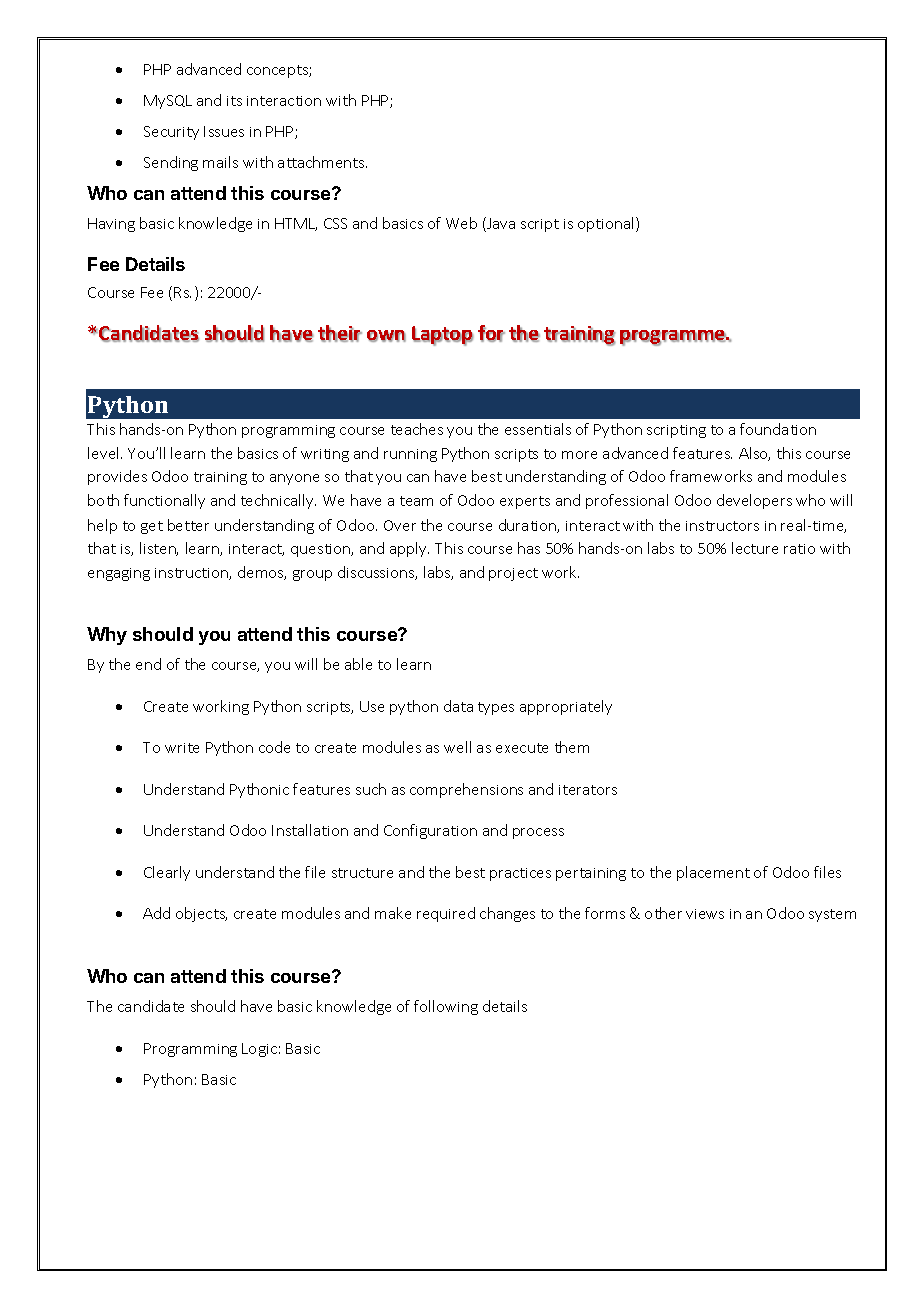 This page has width=924, height=1308. Describe the element at coordinates (417, 429) in the page. I see `teaches` at that location.
